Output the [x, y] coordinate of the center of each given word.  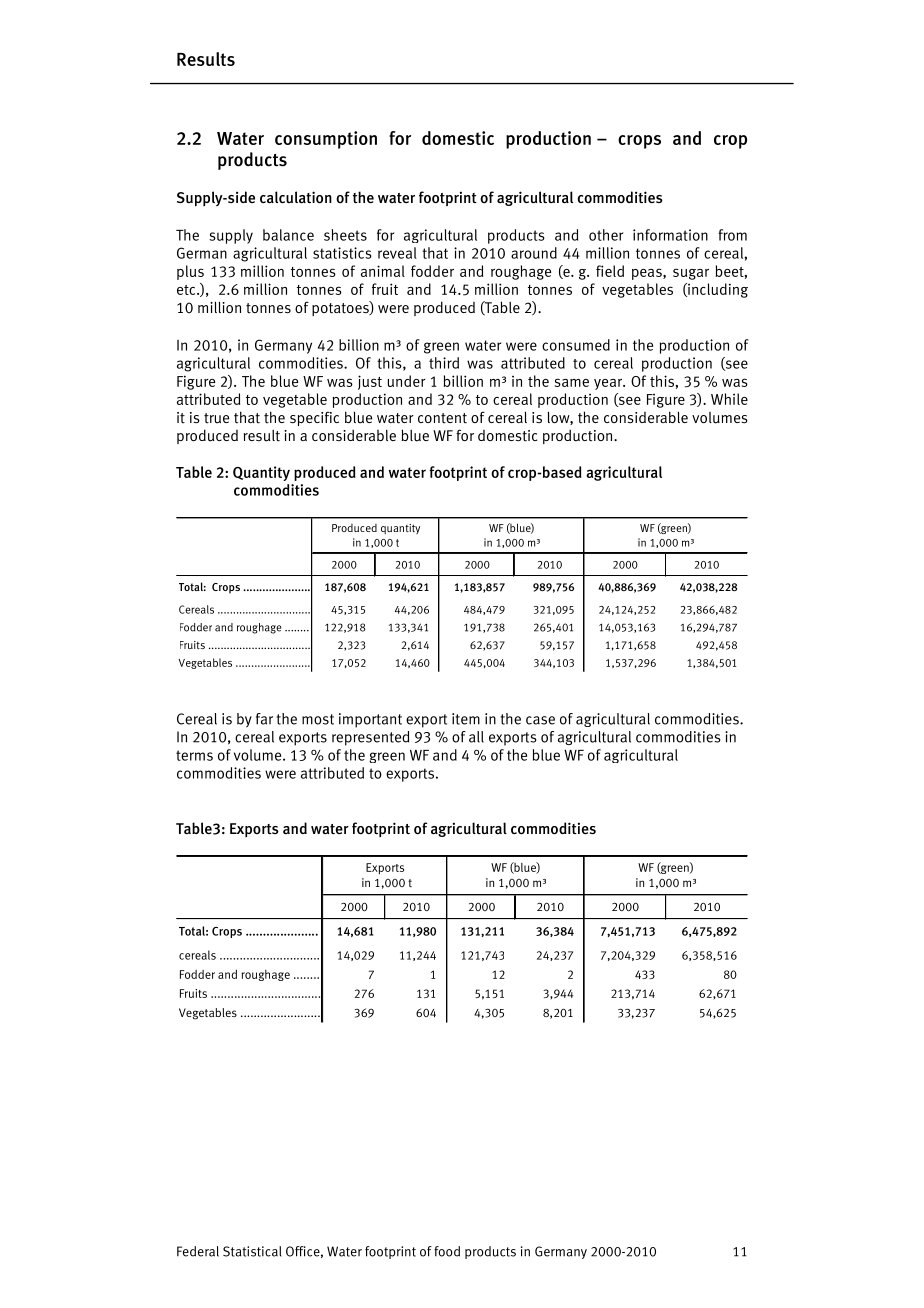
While [729, 399]
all [476, 737]
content [442, 418]
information [670, 235]
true [216, 418]
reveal [397, 253]
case [540, 720]
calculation [296, 197]
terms [194, 755]
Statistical [252, 1251]
